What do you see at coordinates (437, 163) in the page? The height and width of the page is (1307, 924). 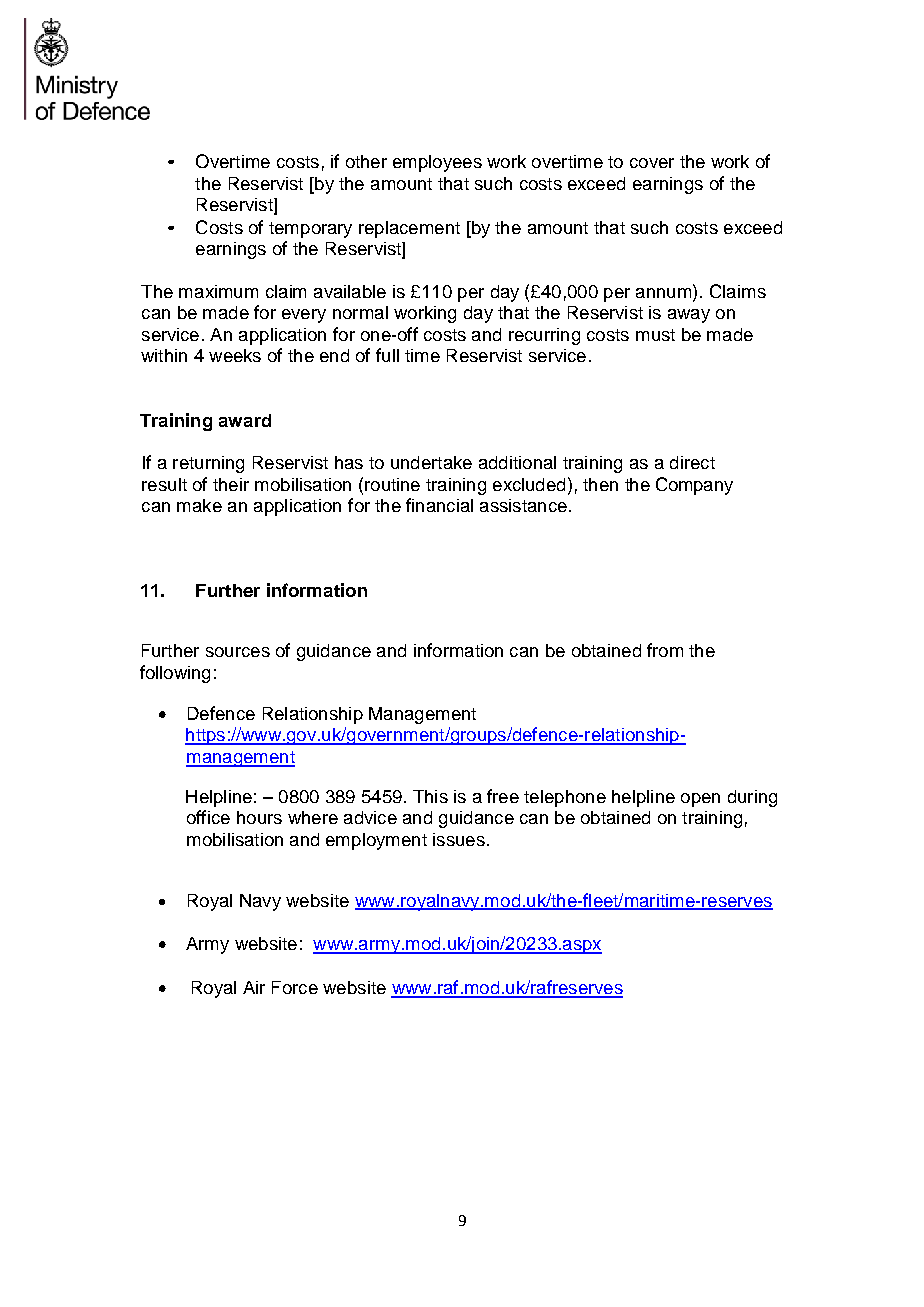 I see `employees` at bounding box center [437, 163].
